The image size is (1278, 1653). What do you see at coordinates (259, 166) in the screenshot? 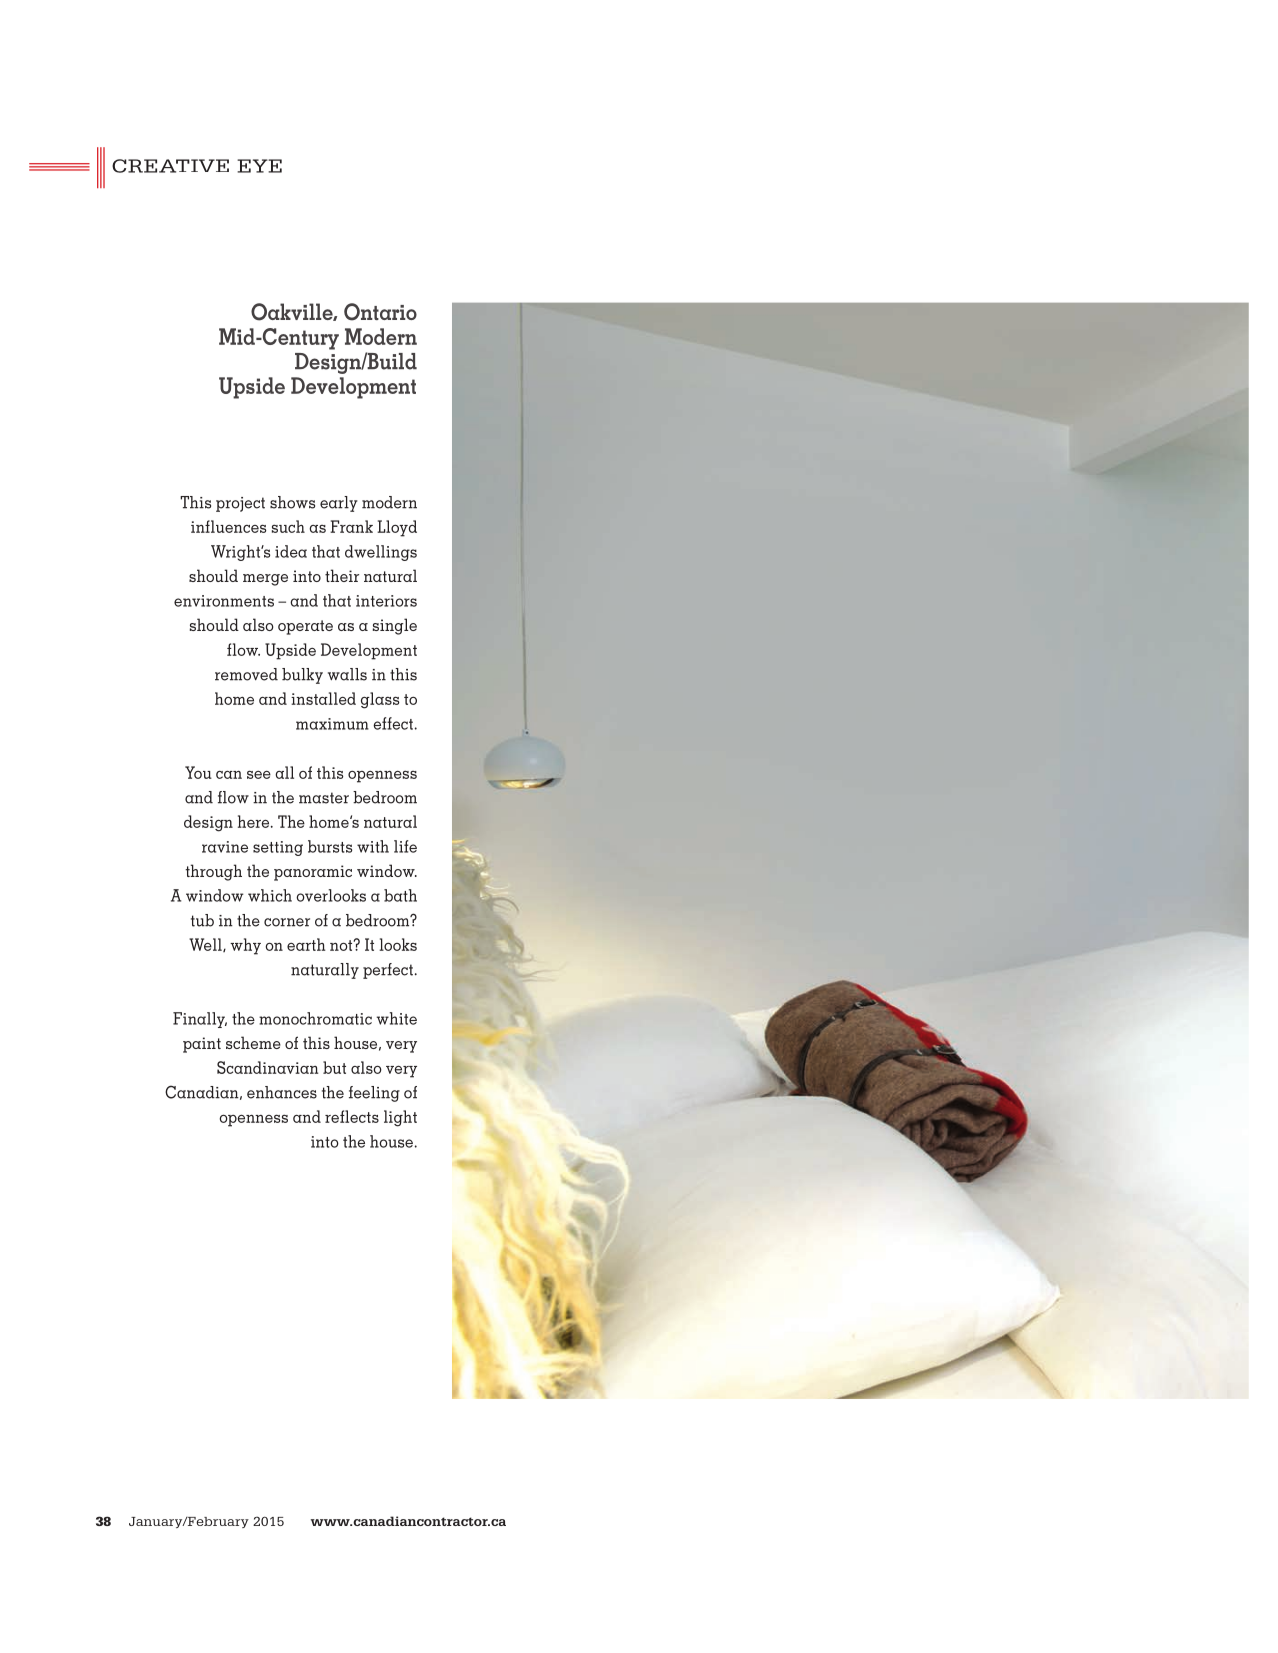
I see `EYE` at bounding box center [259, 166].
